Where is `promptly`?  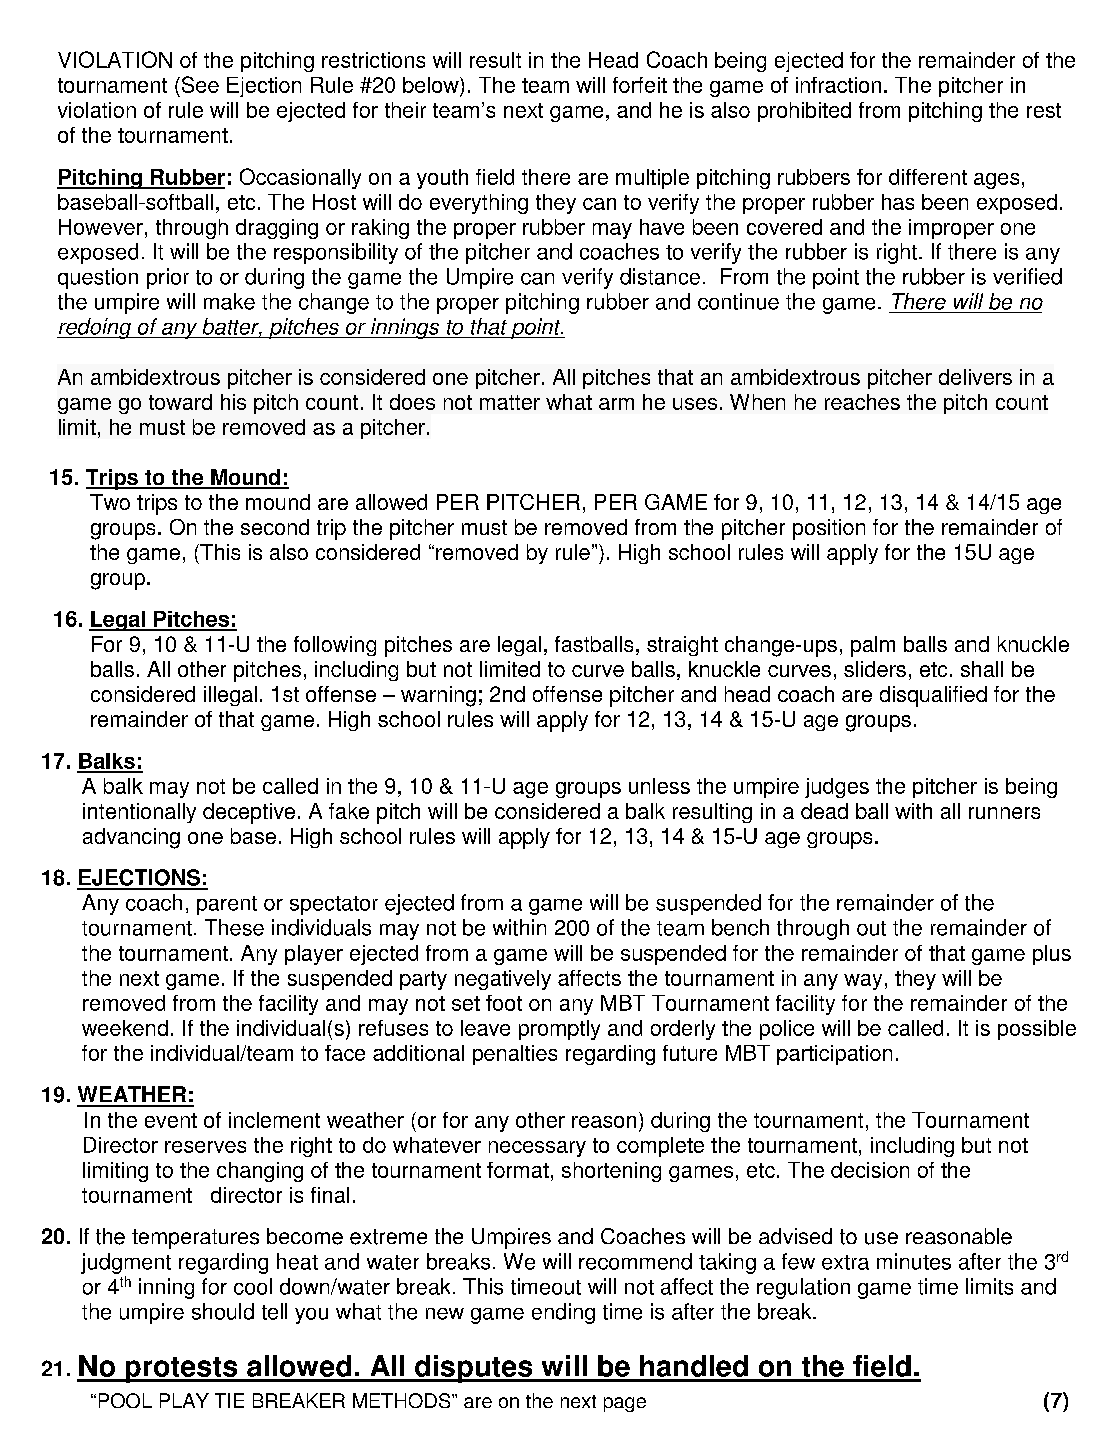 promptly is located at coordinates (559, 1030).
